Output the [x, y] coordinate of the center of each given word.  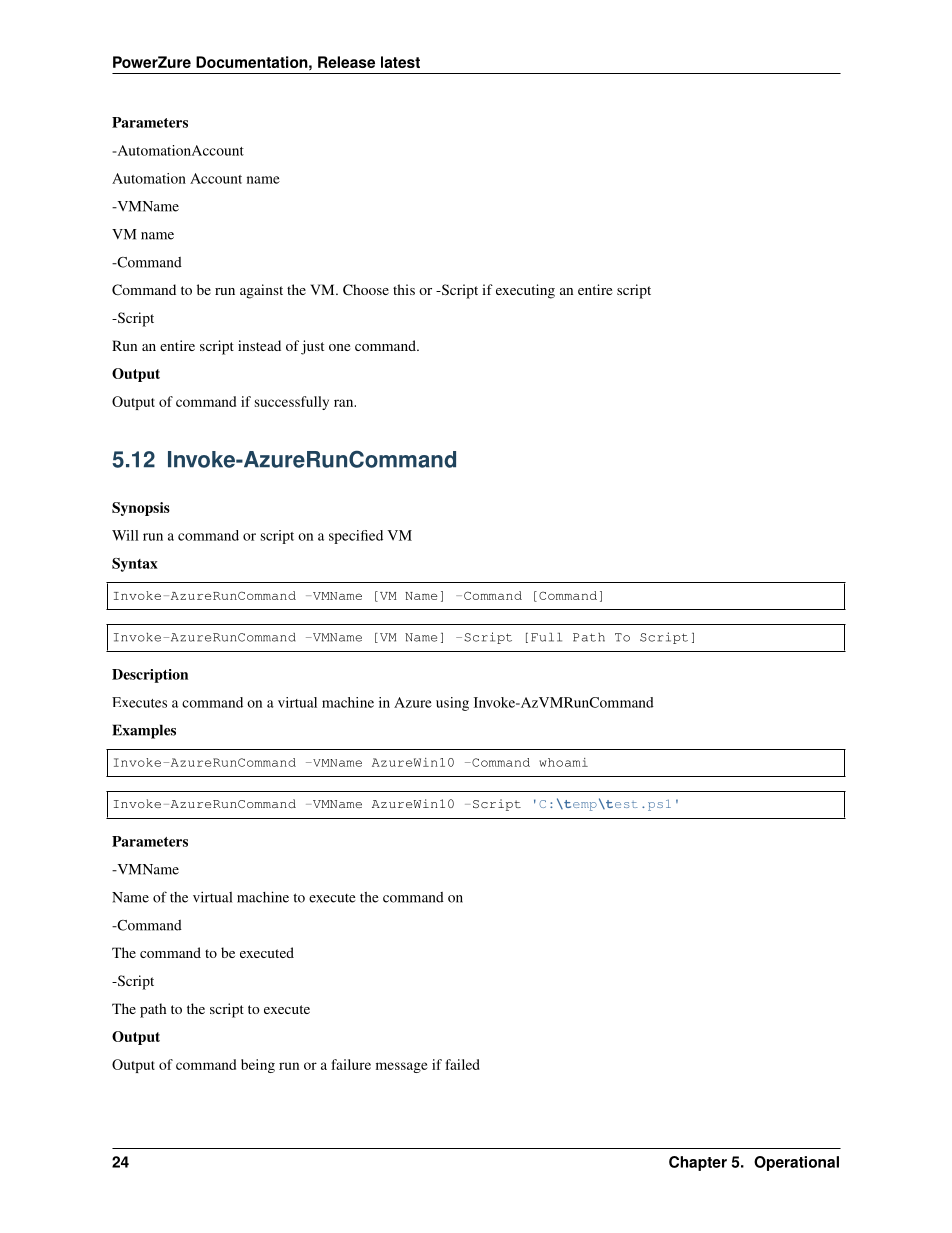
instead [259, 345]
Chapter [698, 1163]
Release [346, 62]
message [402, 1067]
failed [463, 1064]
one [339, 347]
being [258, 1066]
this [404, 289]
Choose [366, 289]
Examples [144, 731]
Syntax [135, 565]
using [452, 704]
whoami [563, 762]
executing [525, 291]
